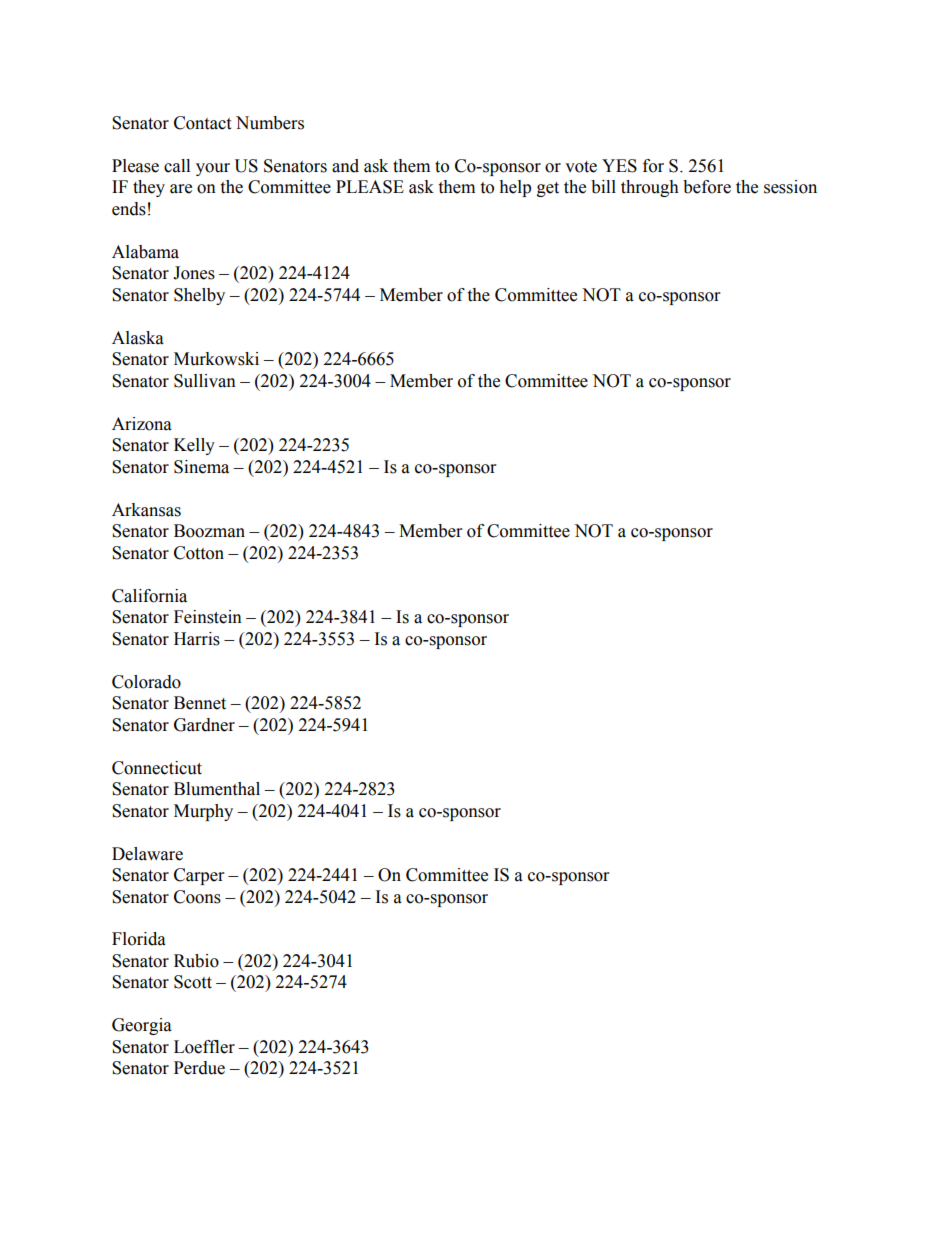 The width and height of the screenshot is (952, 1233). Describe the element at coordinates (650, 188) in the screenshot. I see `through` at that location.
